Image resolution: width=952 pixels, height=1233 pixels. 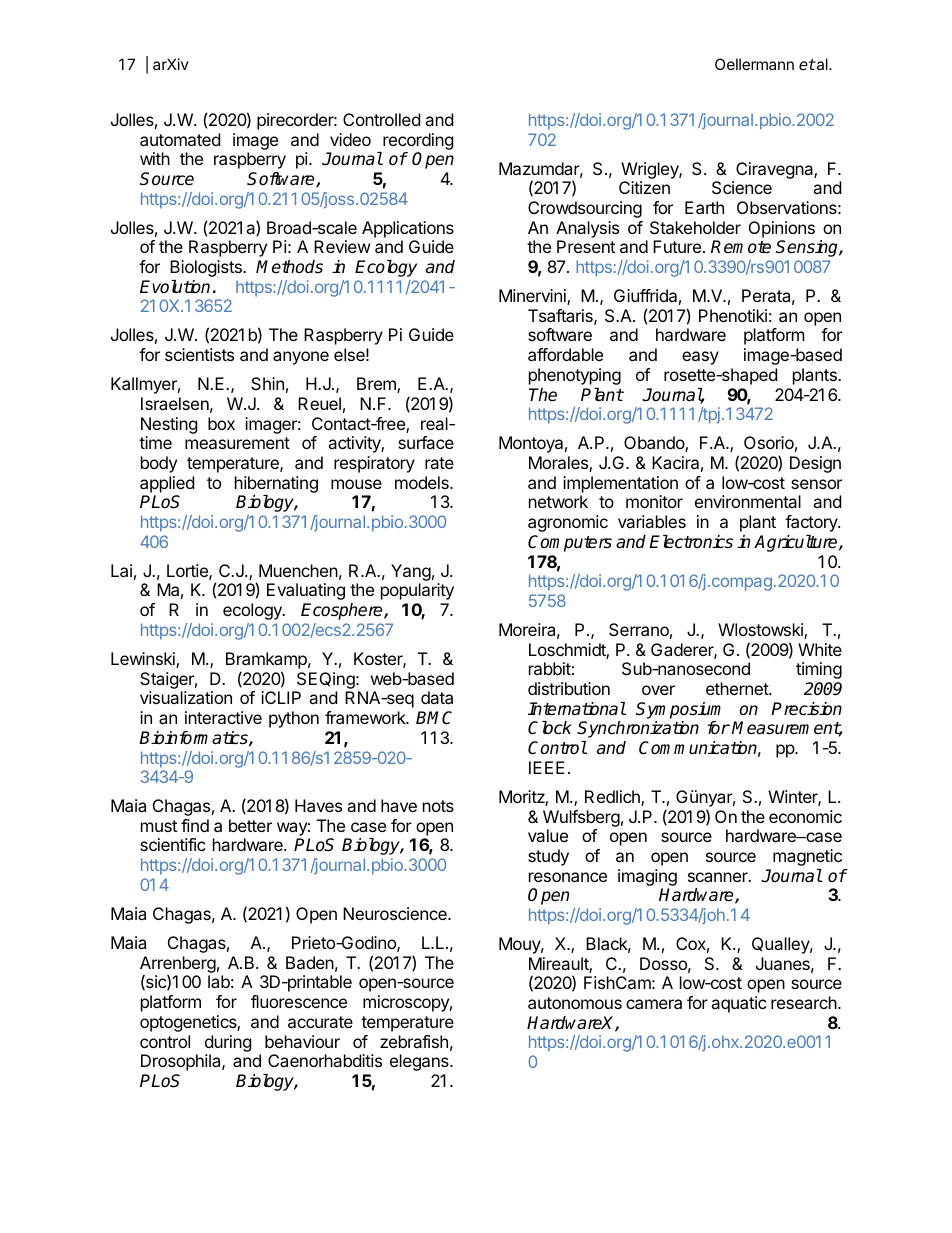 What do you see at coordinates (704, 207) in the screenshot?
I see `Earth` at bounding box center [704, 207].
